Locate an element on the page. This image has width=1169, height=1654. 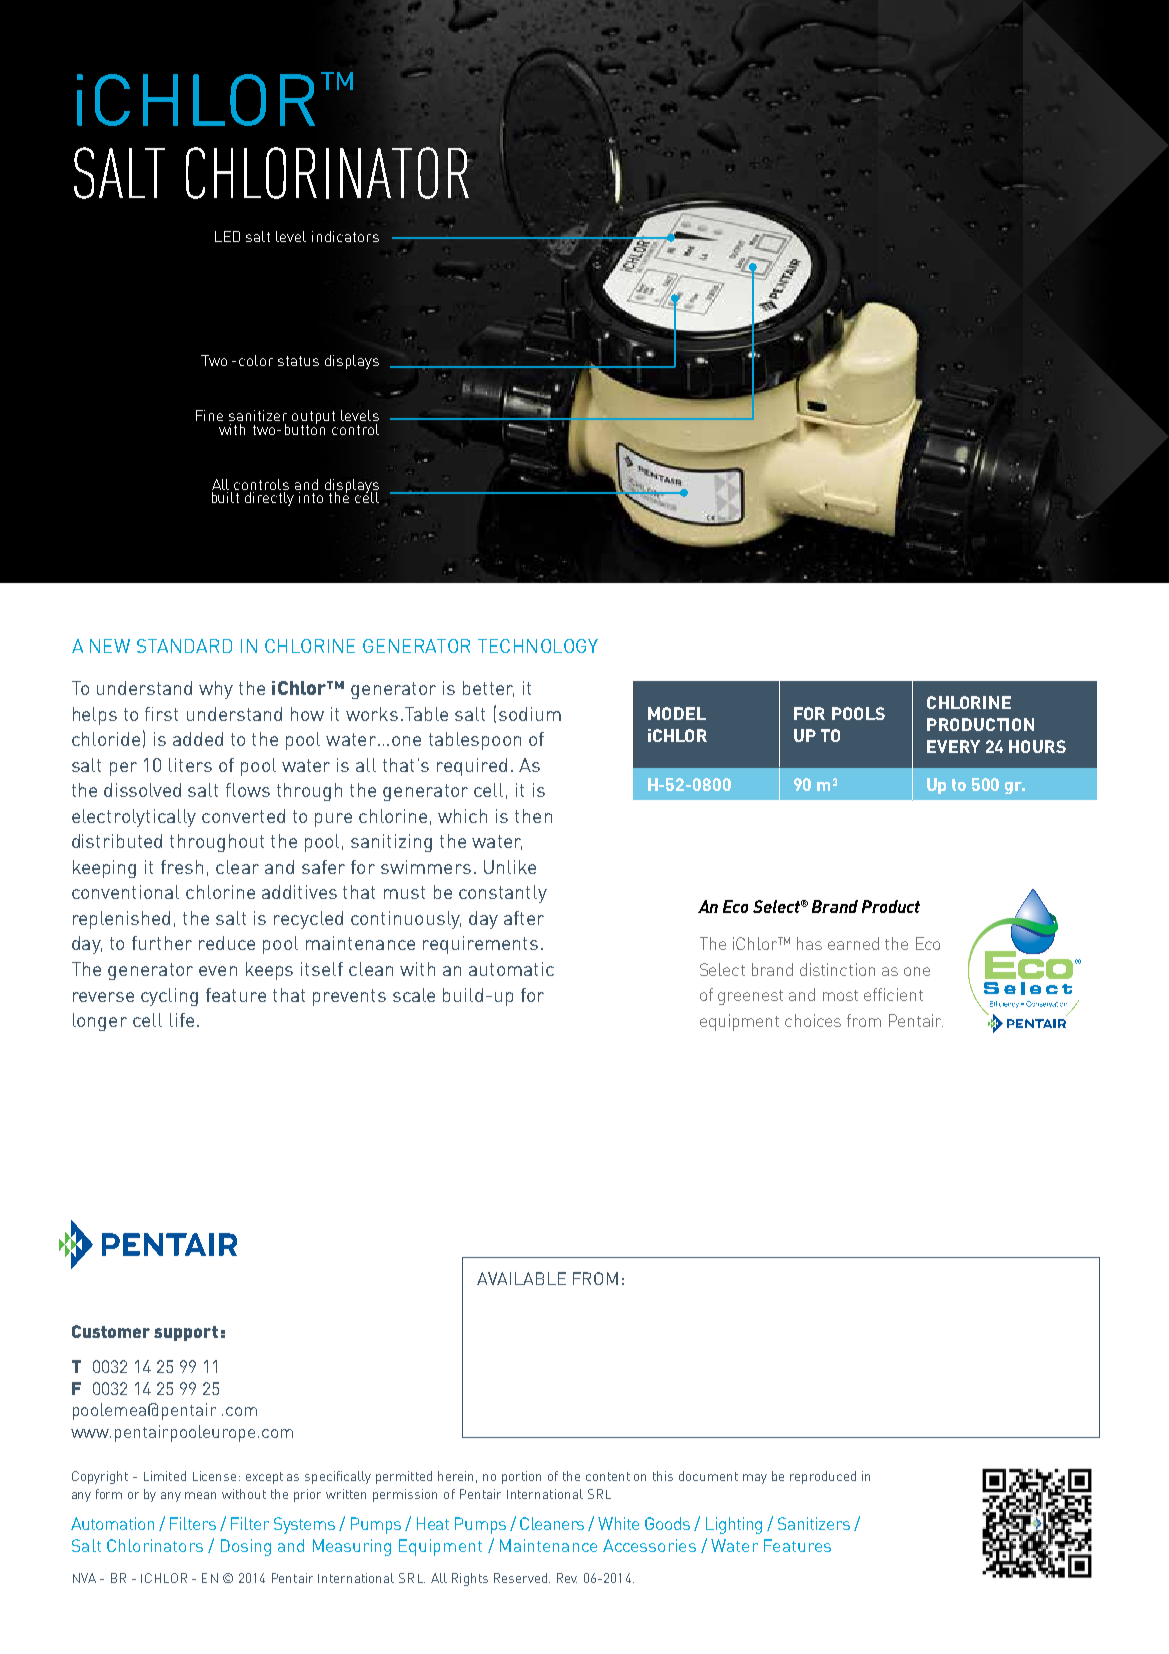
status is located at coordinates (298, 361).
